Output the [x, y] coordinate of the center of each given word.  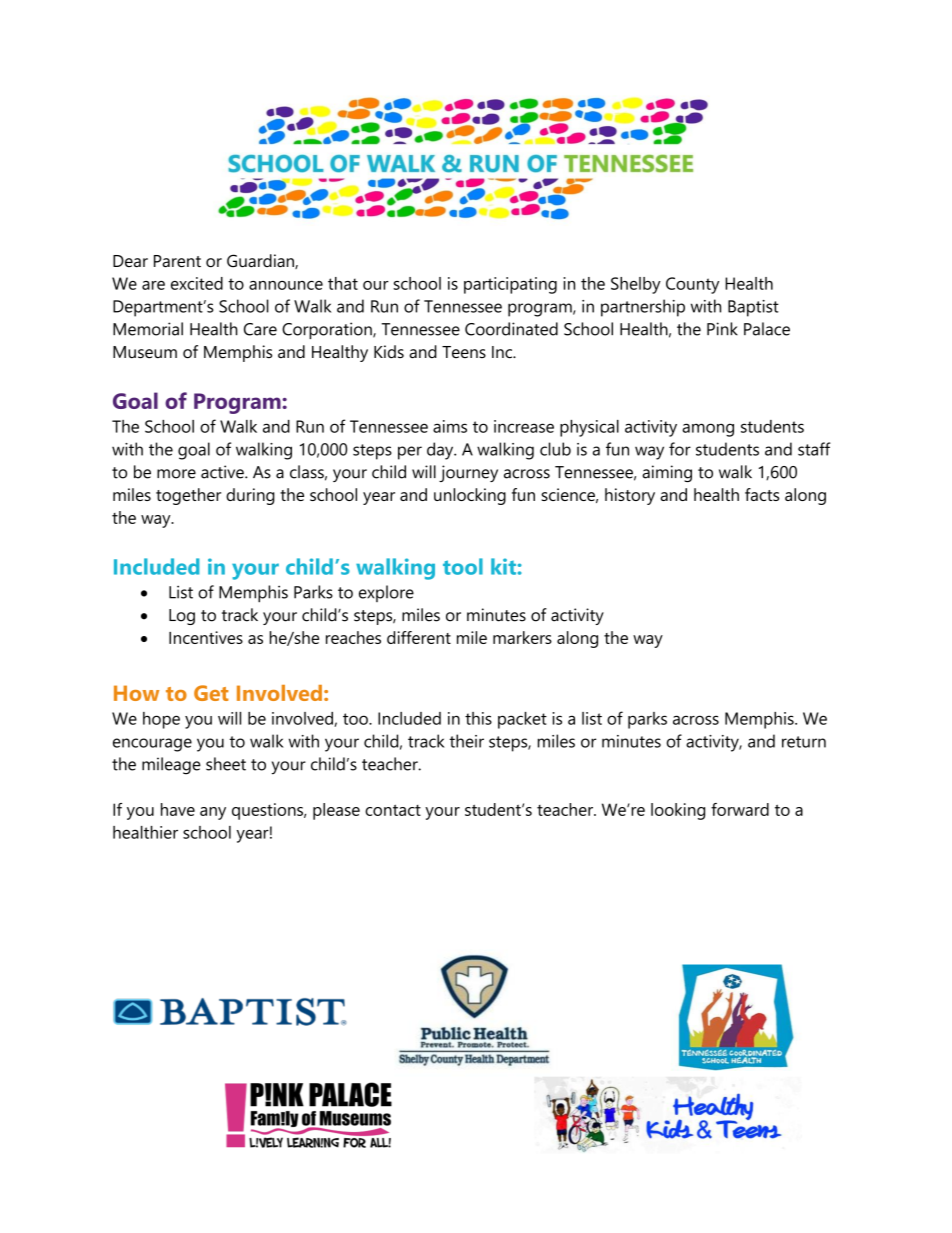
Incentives [206, 637]
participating [510, 285]
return [804, 742]
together [188, 496]
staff [814, 449]
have [178, 809]
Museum [145, 352]
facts [762, 494]
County [692, 285]
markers [522, 637]
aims [450, 426]
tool [463, 566]
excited [197, 283]
